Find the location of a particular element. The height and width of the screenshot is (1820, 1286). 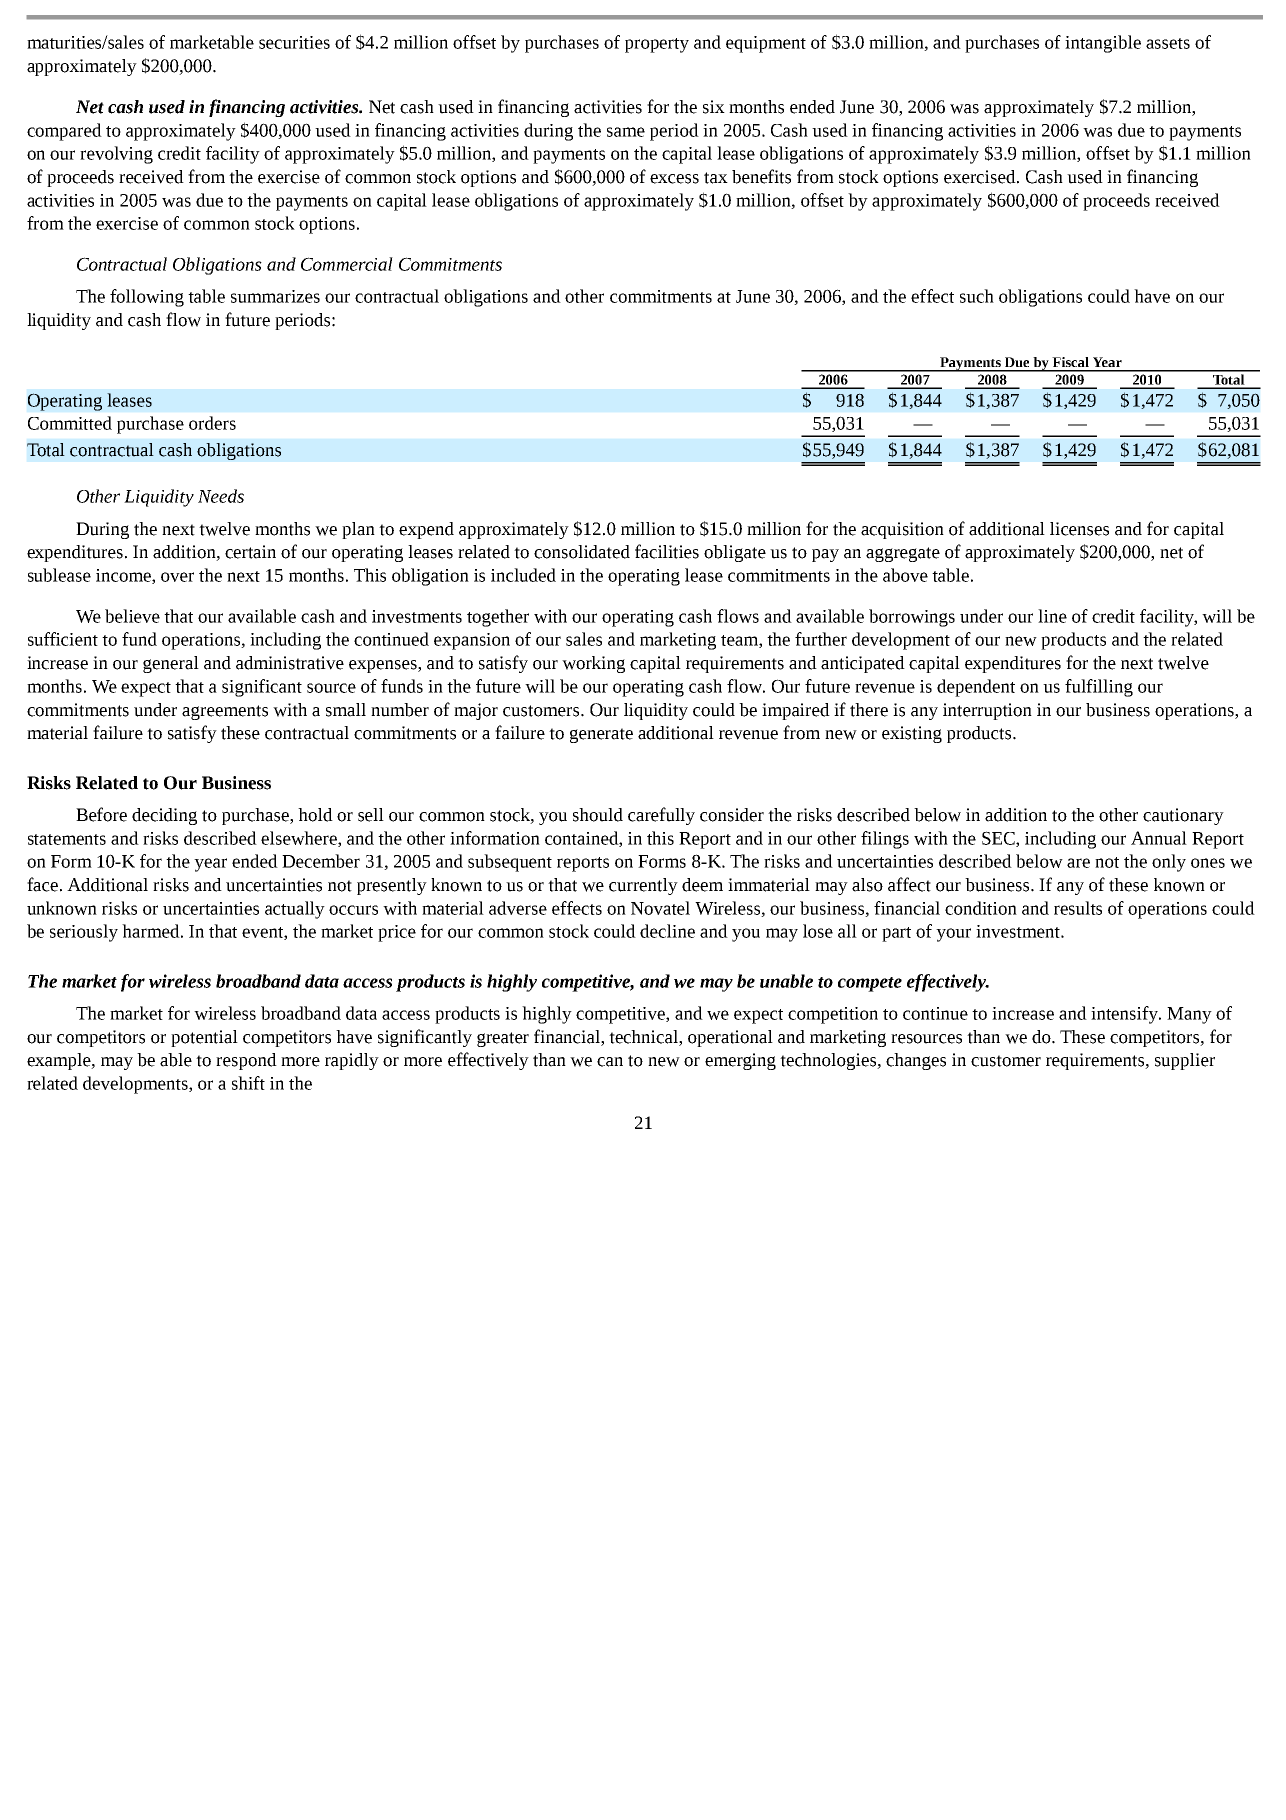

interruption is located at coordinates (987, 711).
